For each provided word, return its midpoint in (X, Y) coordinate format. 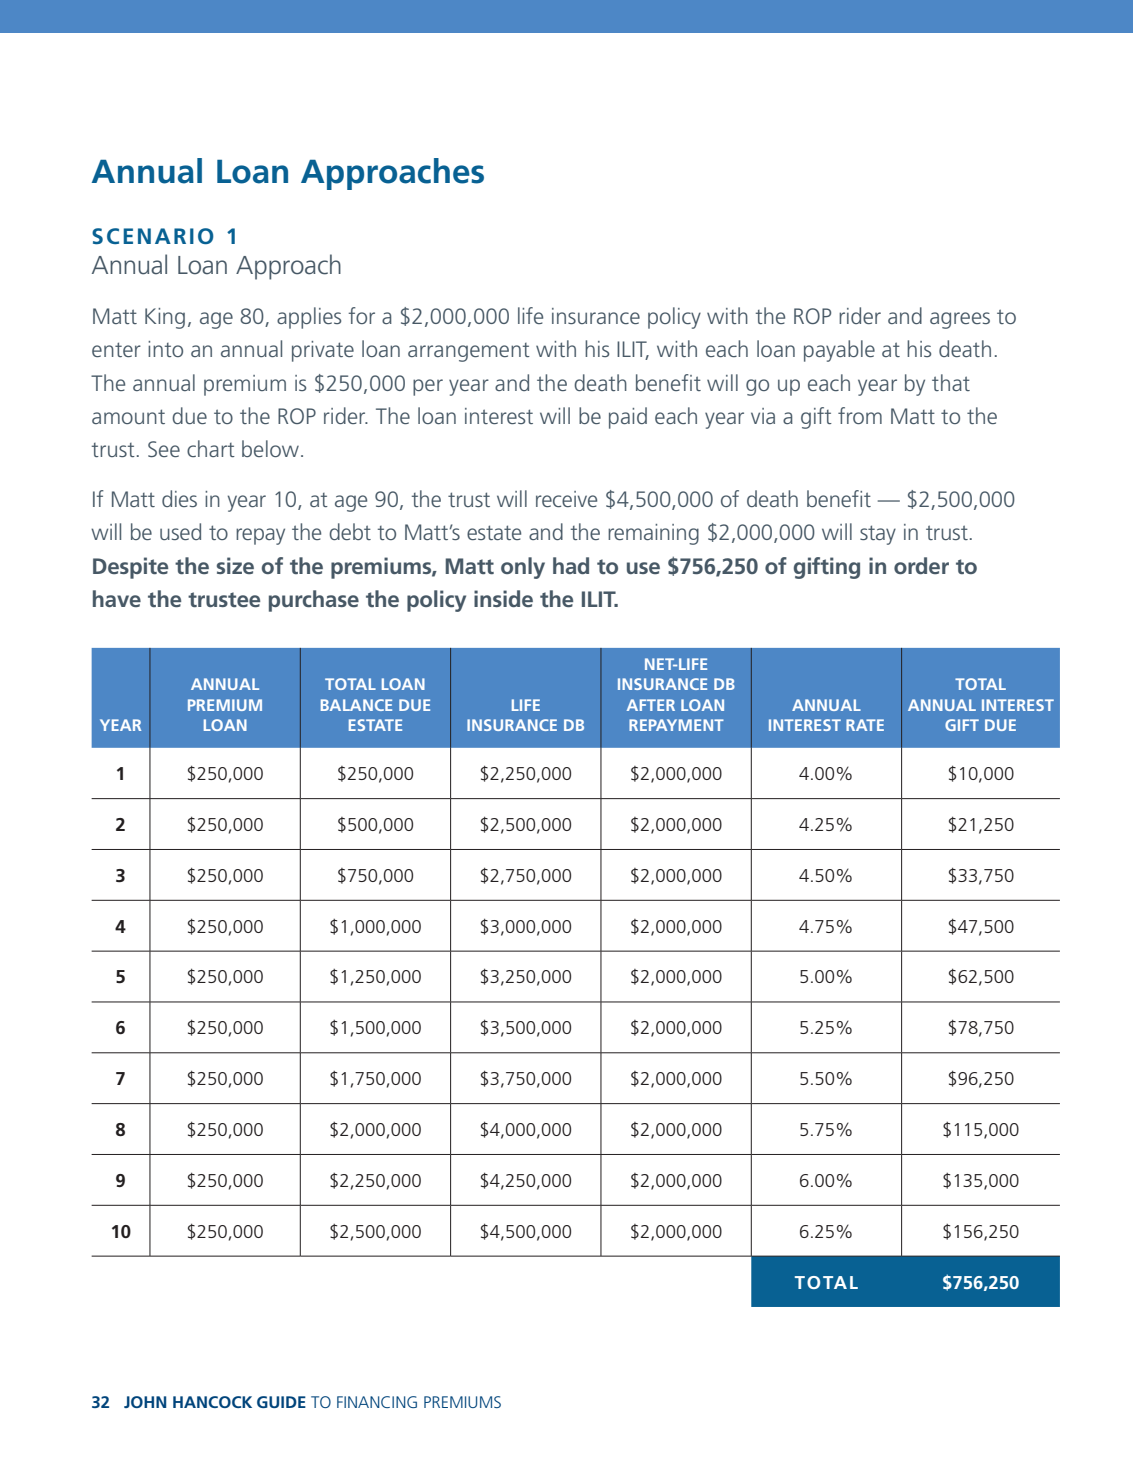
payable (839, 351)
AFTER (651, 705)
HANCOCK (212, 1402)
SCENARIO (153, 236)
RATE (865, 725)
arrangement (469, 352)
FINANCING (377, 1402)
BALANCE (356, 705)
